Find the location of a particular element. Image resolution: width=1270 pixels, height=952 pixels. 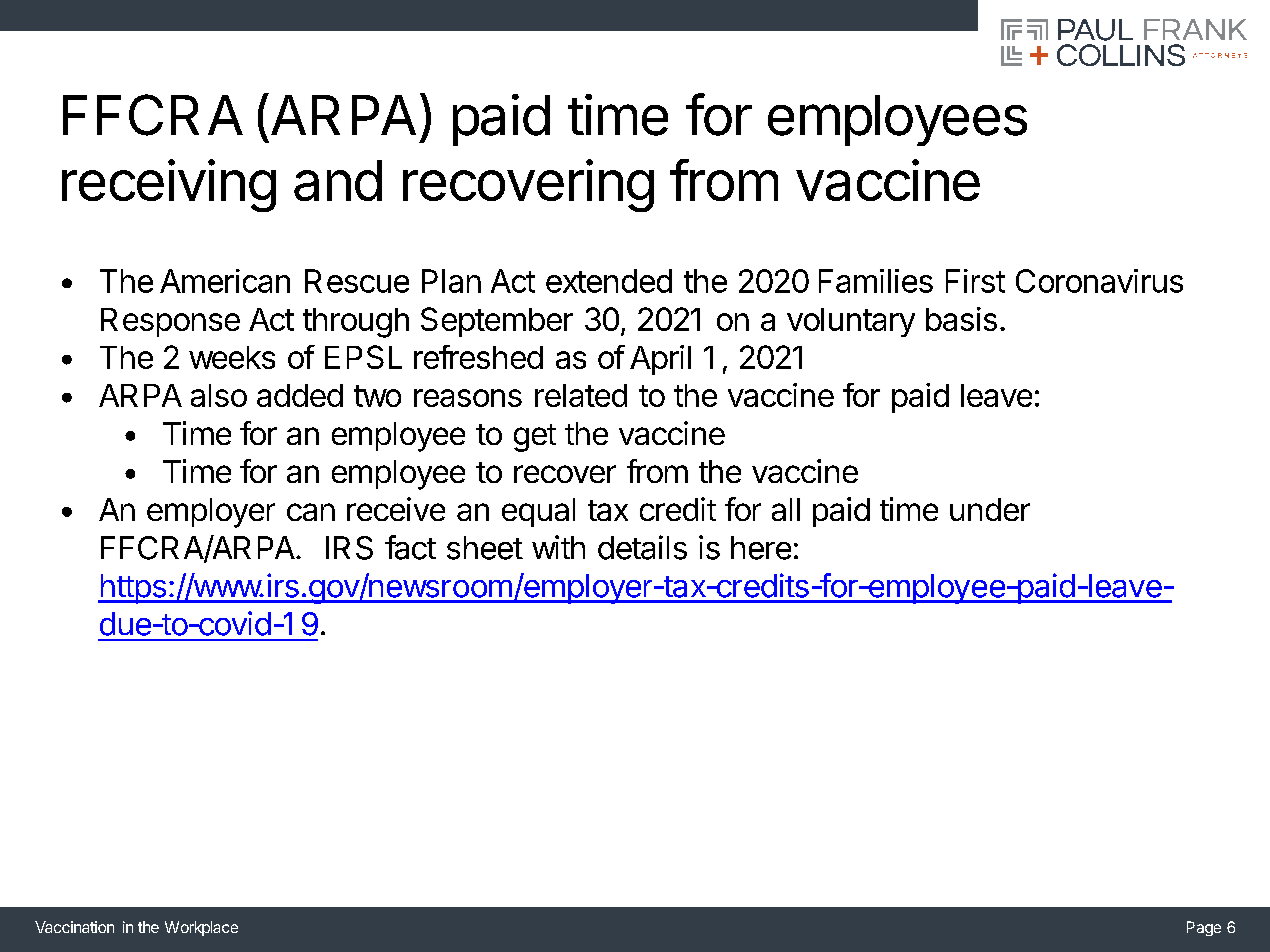

Coronavirus is located at coordinates (1099, 281).
